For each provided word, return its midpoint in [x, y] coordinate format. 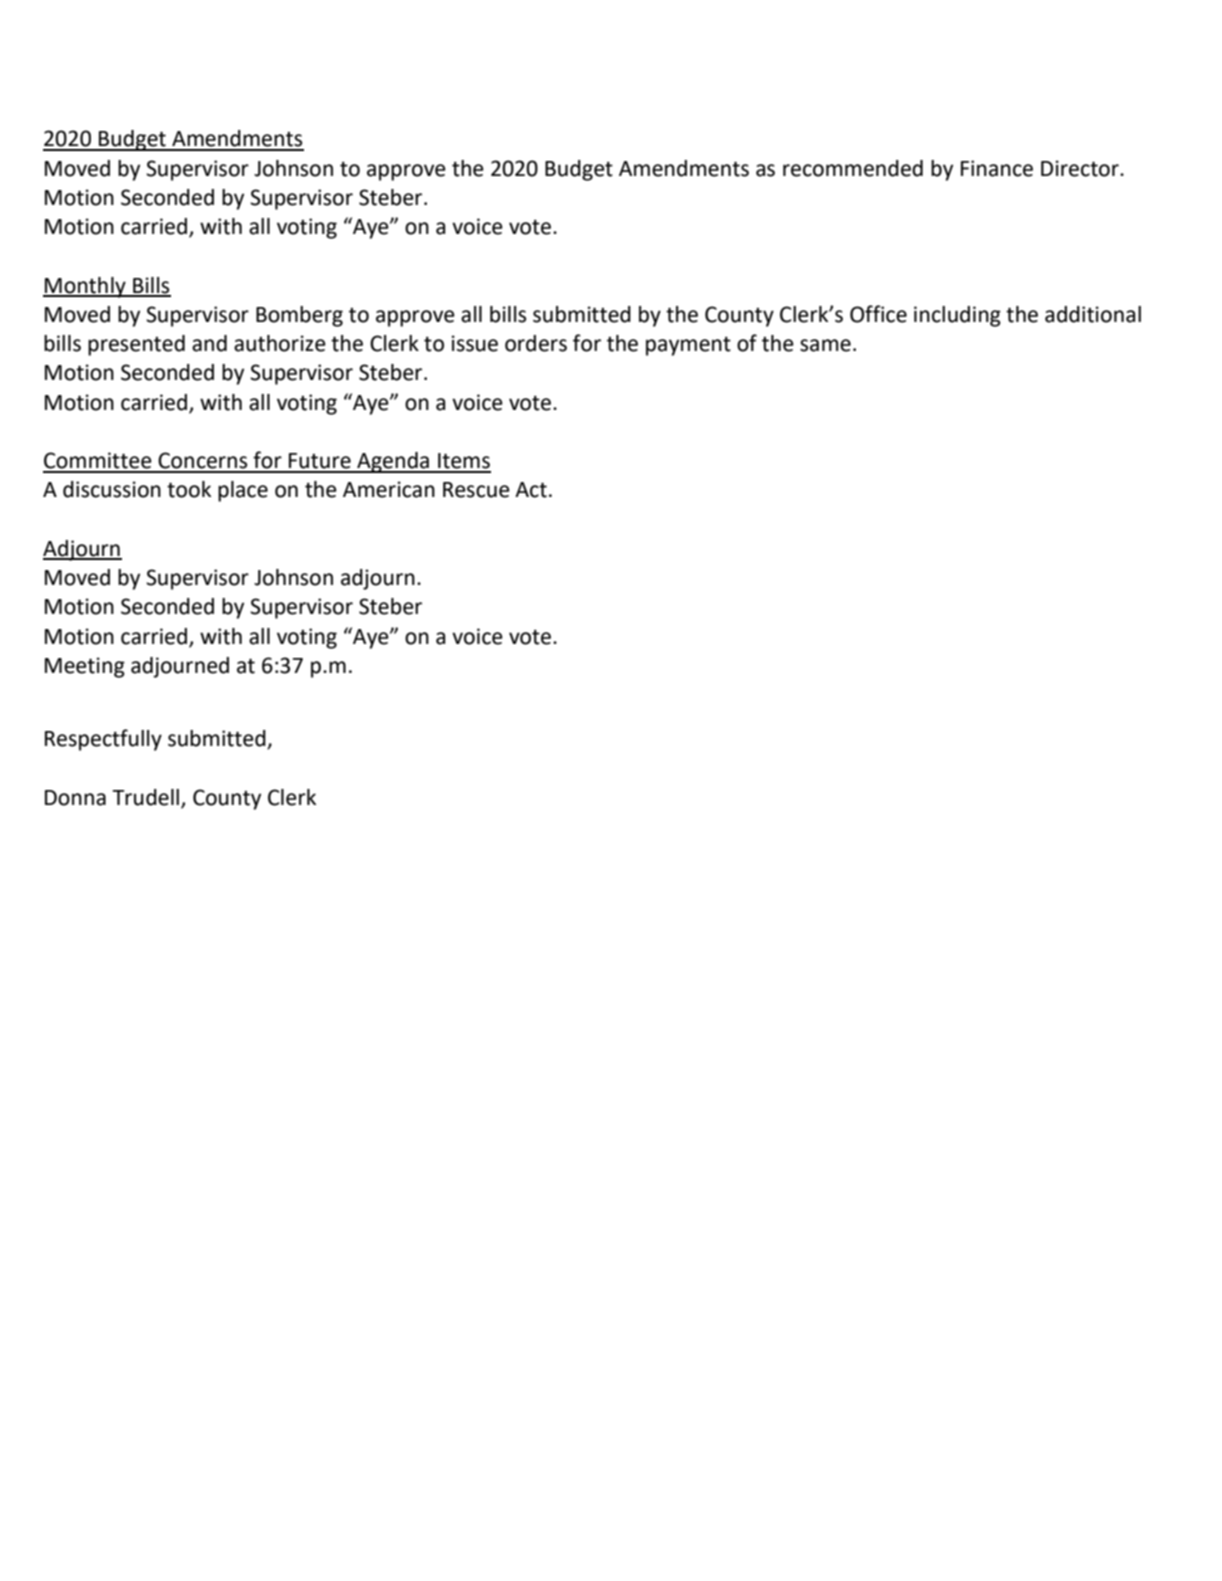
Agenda [393, 462]
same [825, 345]
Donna [75, 798]
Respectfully [103, 740]
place [243, 491]
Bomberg [299, 316]
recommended [853, 168]
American [389, 489]
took [189, 489]
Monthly [85, 287]
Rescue [476, 490]
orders [536, 343]
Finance [997, 168]
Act [531, 490]
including [957, 316]
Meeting [85, 667]
